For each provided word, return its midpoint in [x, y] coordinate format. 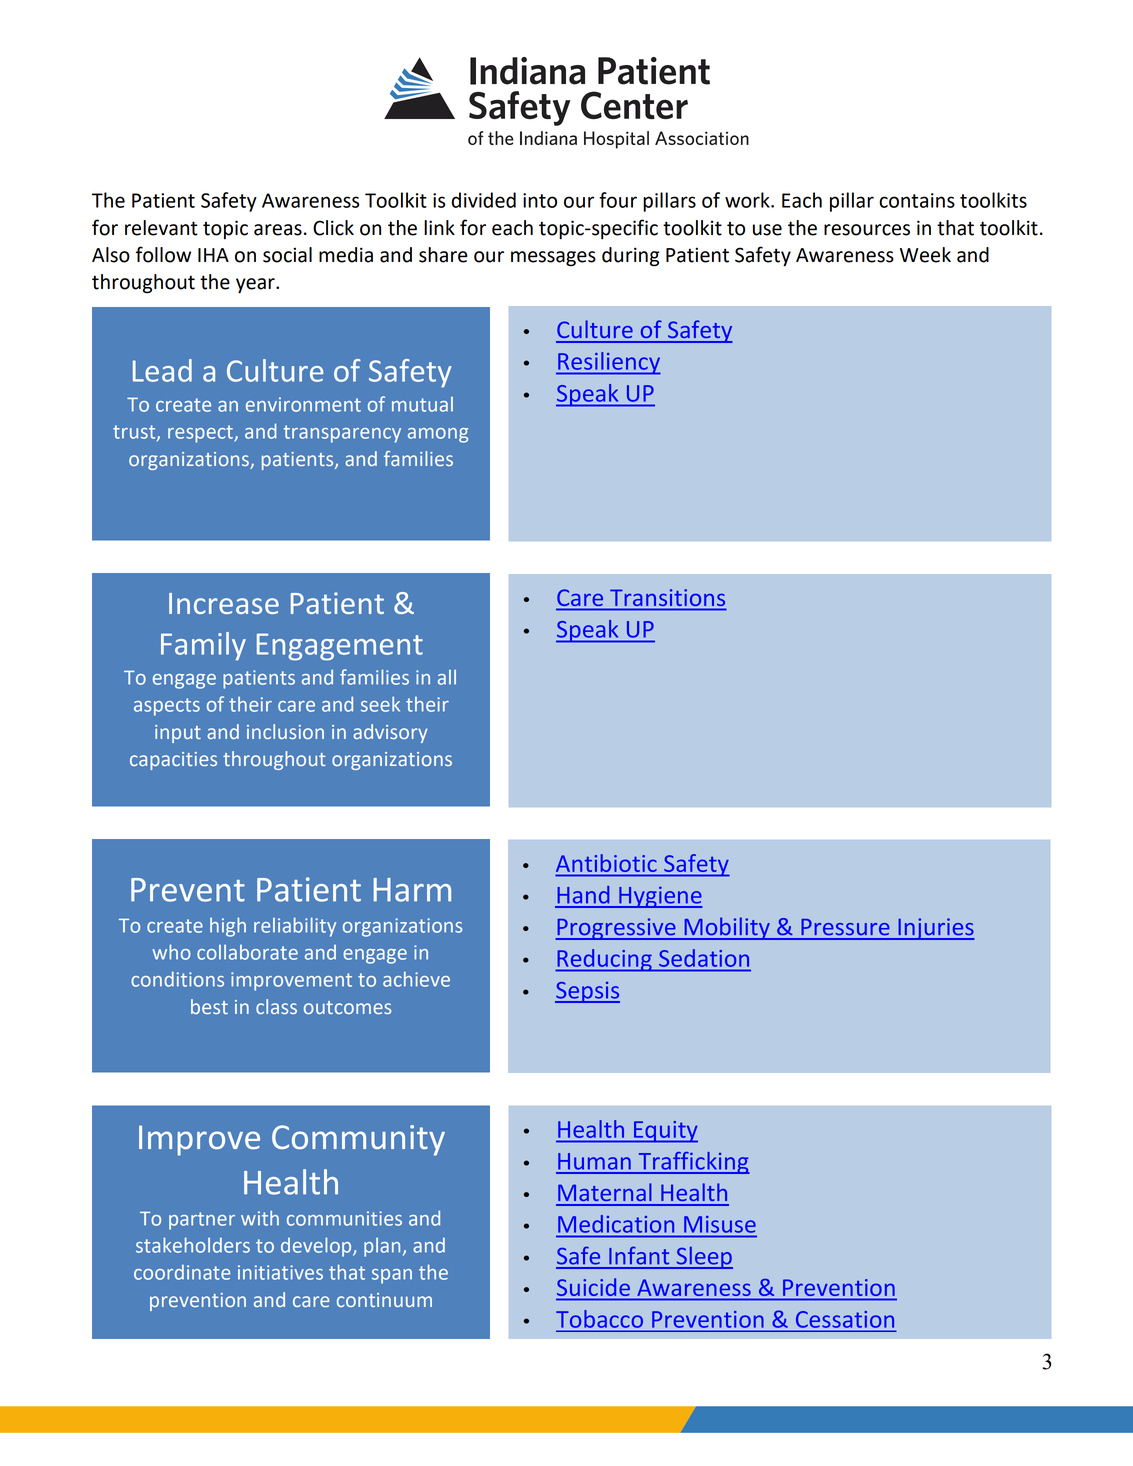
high [228, 927]
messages [553, 259]
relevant [161, 228]
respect [201, 434]
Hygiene [660, 897]
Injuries [935, 929]
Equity [665, 1132]
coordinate [182, 1272]
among [438, 435]
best [209, 1006]
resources [867, 230]
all [447, 677]
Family [203, 646]
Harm [412, 890]
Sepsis [587, 992]
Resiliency [608, 363]
